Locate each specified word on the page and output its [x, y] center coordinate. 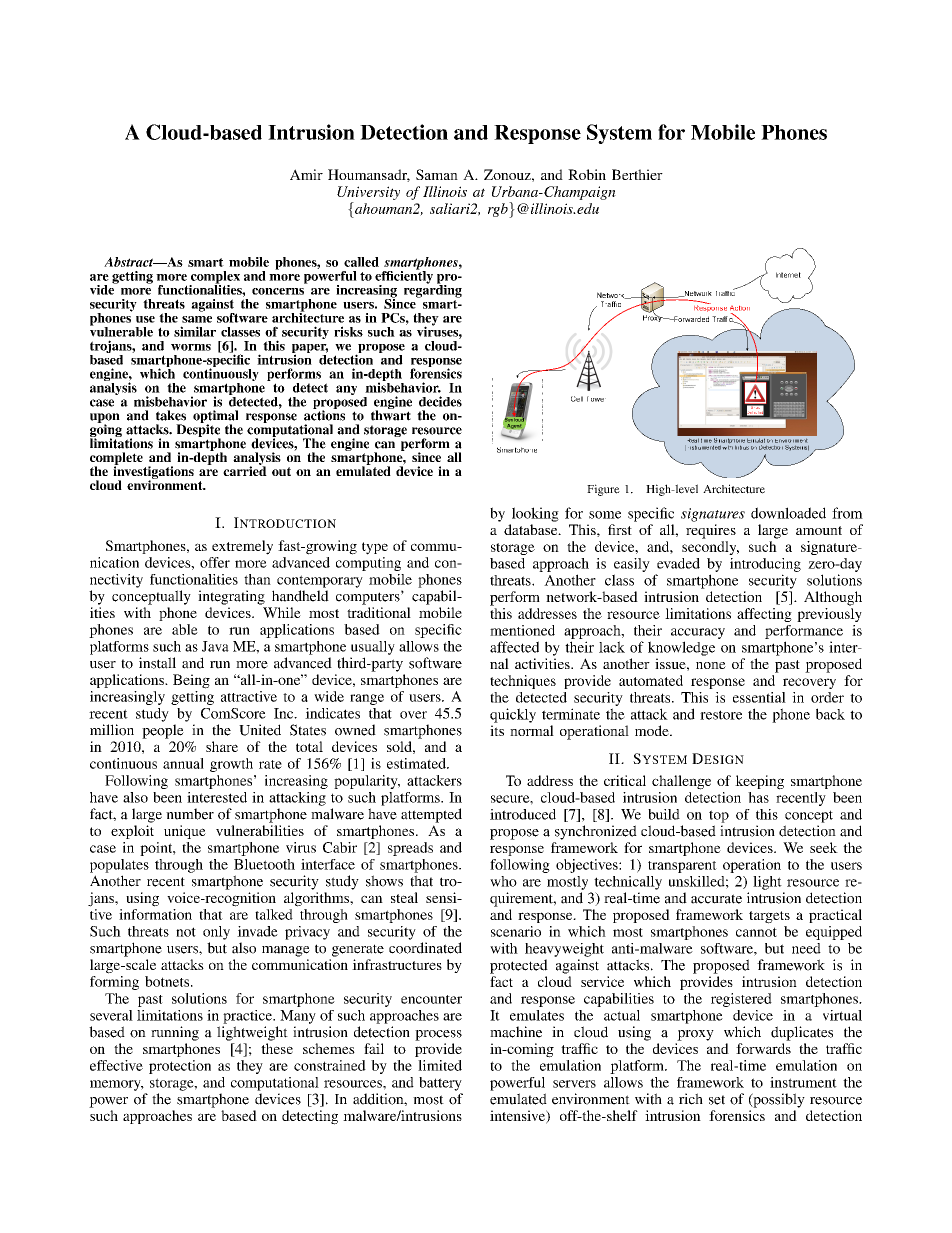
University [368, 193]
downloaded [788, 513]
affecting [764, 615]
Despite [198, 430]
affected [514, 647]
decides [440, 401]
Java [215, 646]
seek [824, 847]
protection [180, 1067]
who [503, 881]
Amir [306, 174]
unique [185, 832]
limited [440, 1065]
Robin [587, 174]
